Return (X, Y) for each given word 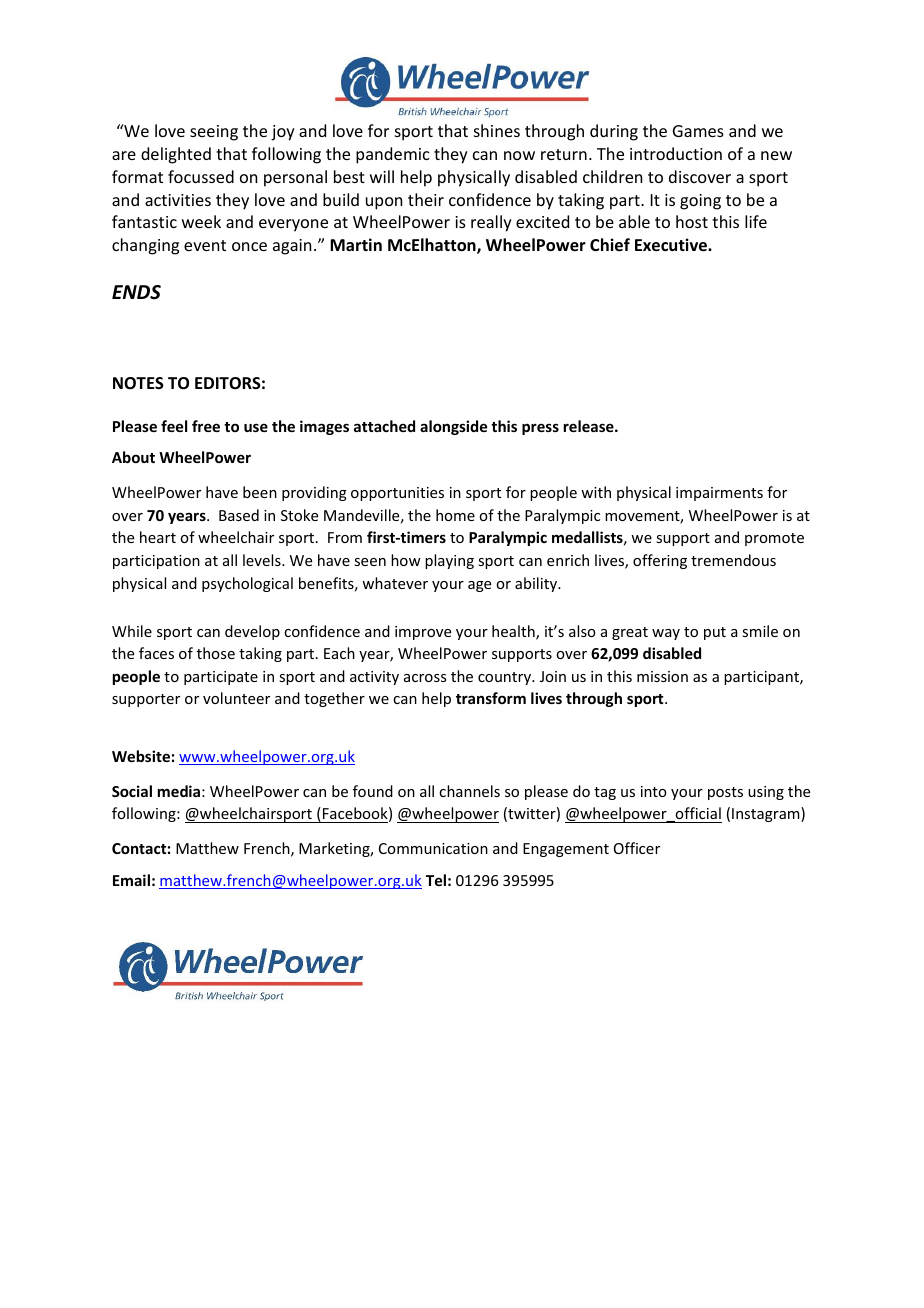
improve (423, 633)
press (540, 429)
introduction (676, 153)
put (715, 633)
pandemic (393, 155)
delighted (176, 155)
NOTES (138, 383)
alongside (453, 427)
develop (252, 632)
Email (131, 880)
